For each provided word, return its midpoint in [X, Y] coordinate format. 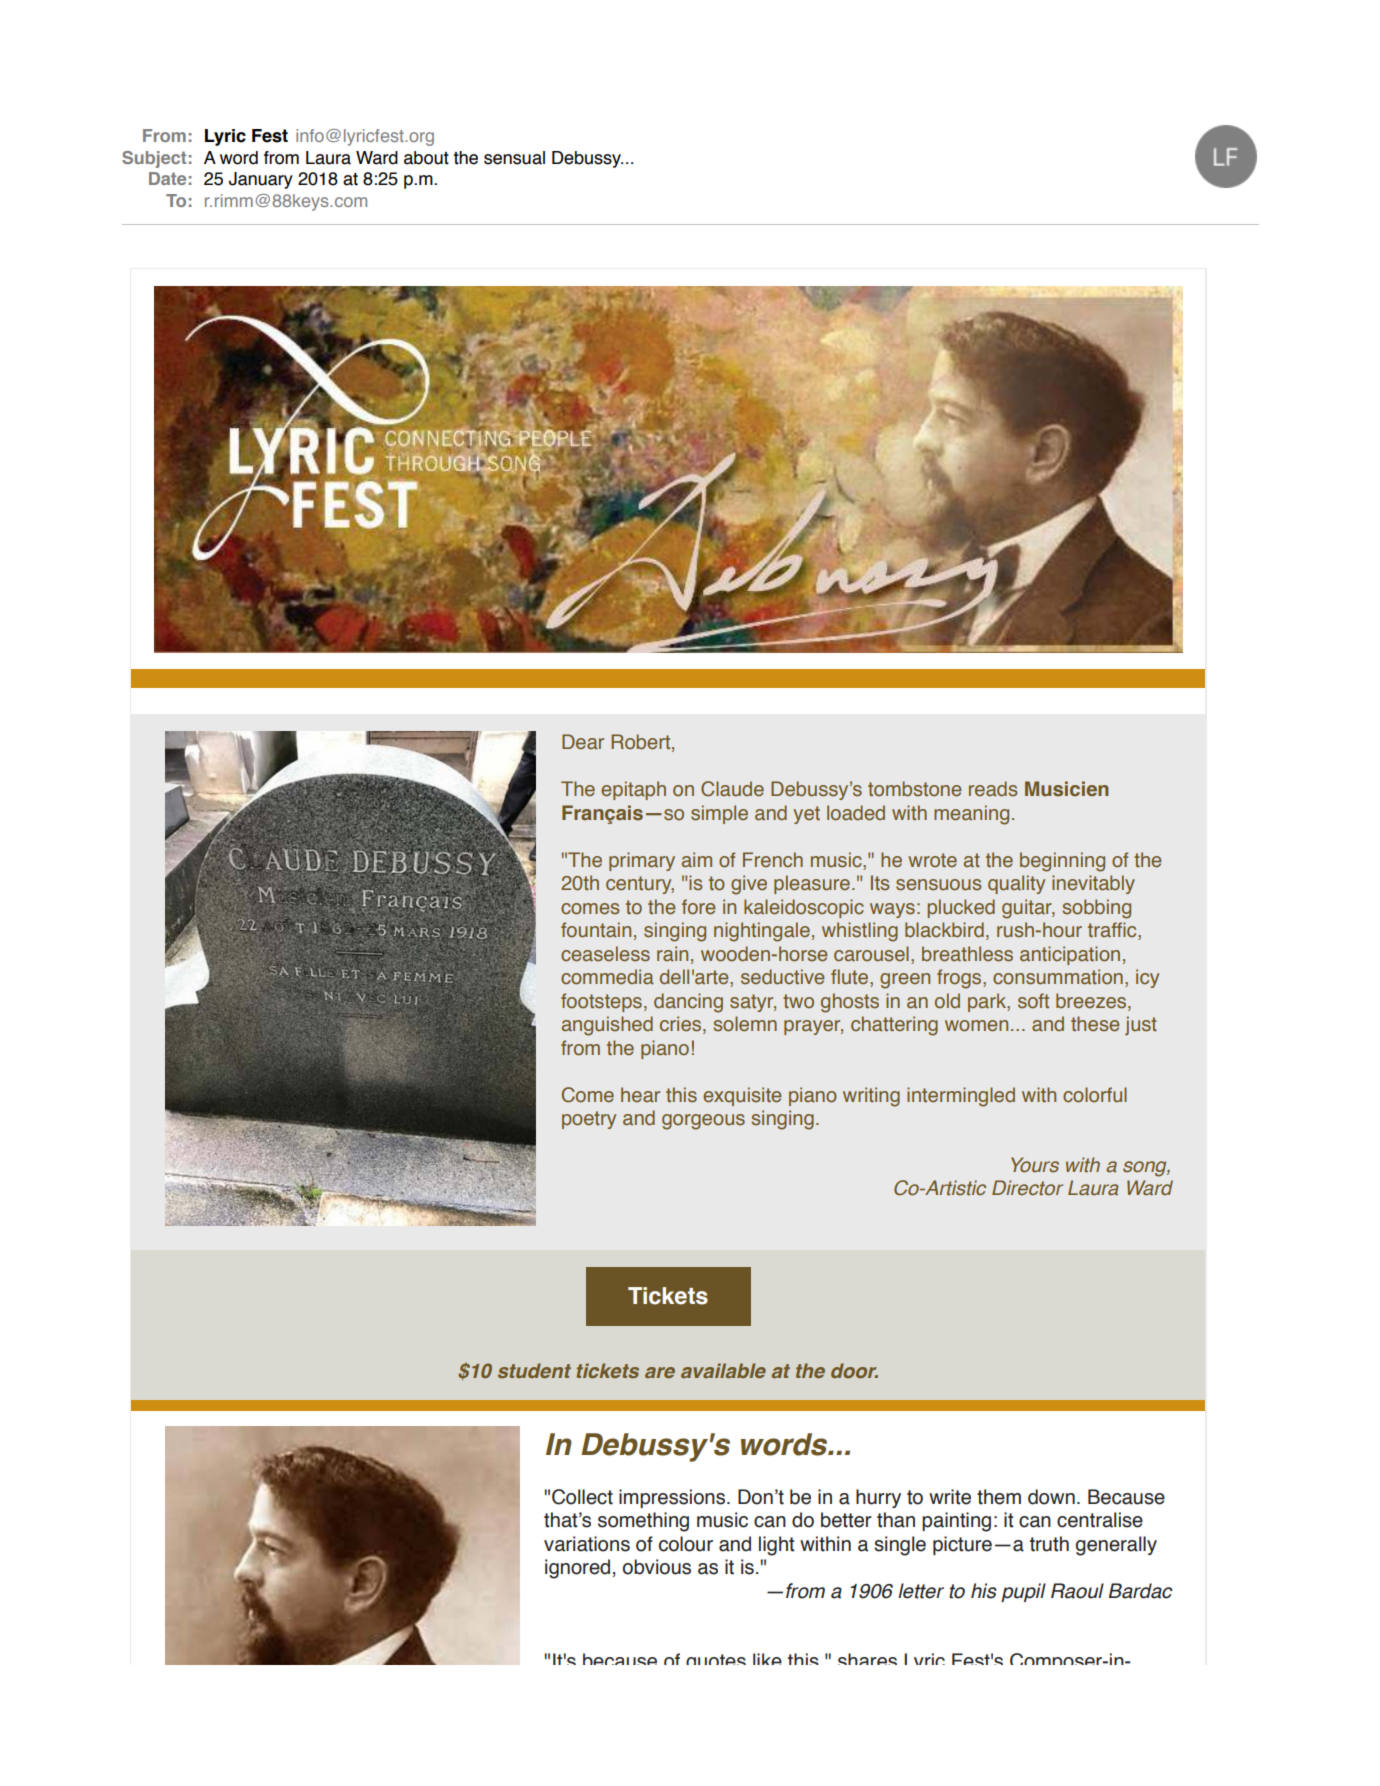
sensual [514, 158]
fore [698, 907]
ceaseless [605, 954]
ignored [577, 1569]
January [261, 180]
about [426, 158]
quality [1016, 884]
